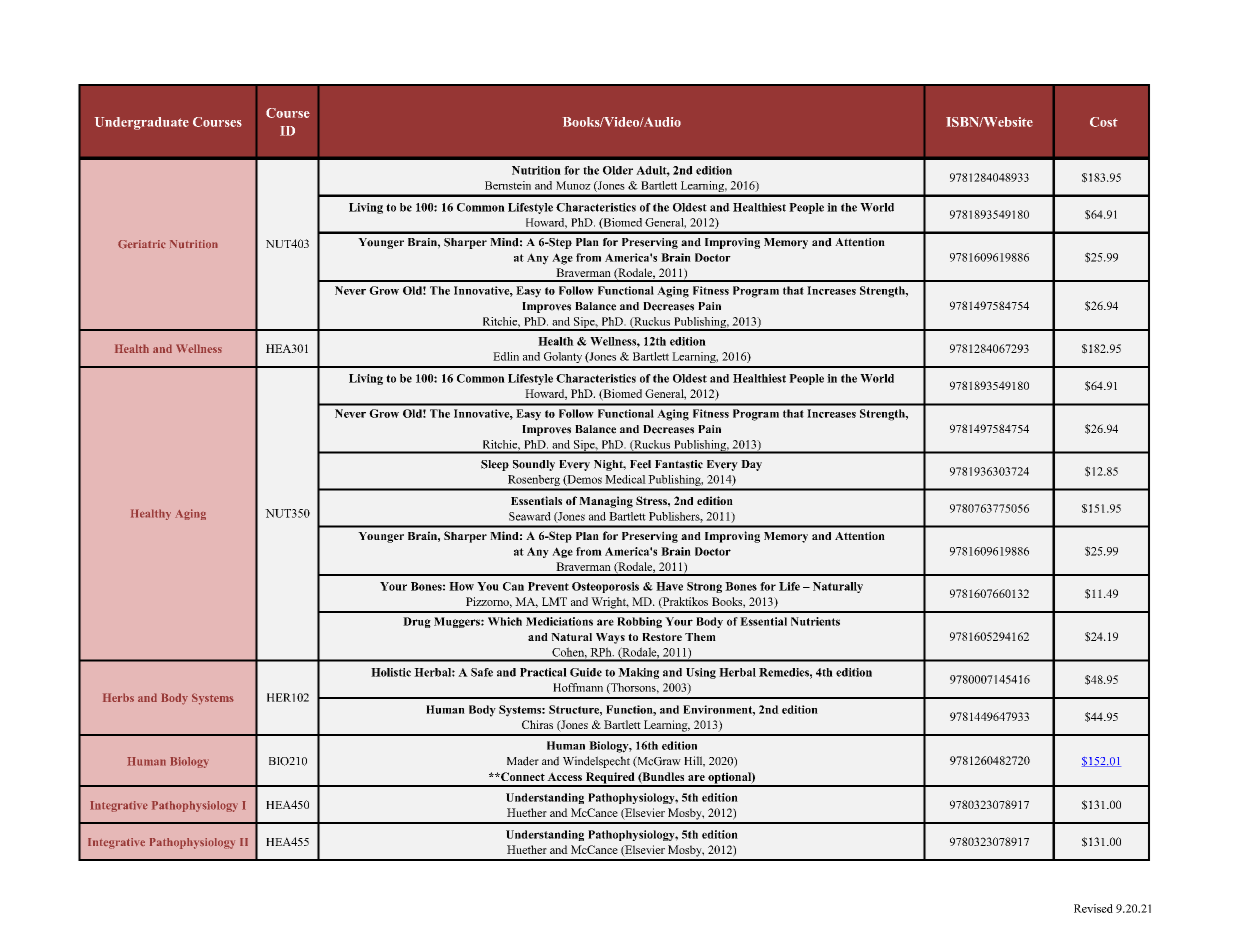 The width and height of the page is (1233, 952). I want to click on Sleep, so click(495, 465).
